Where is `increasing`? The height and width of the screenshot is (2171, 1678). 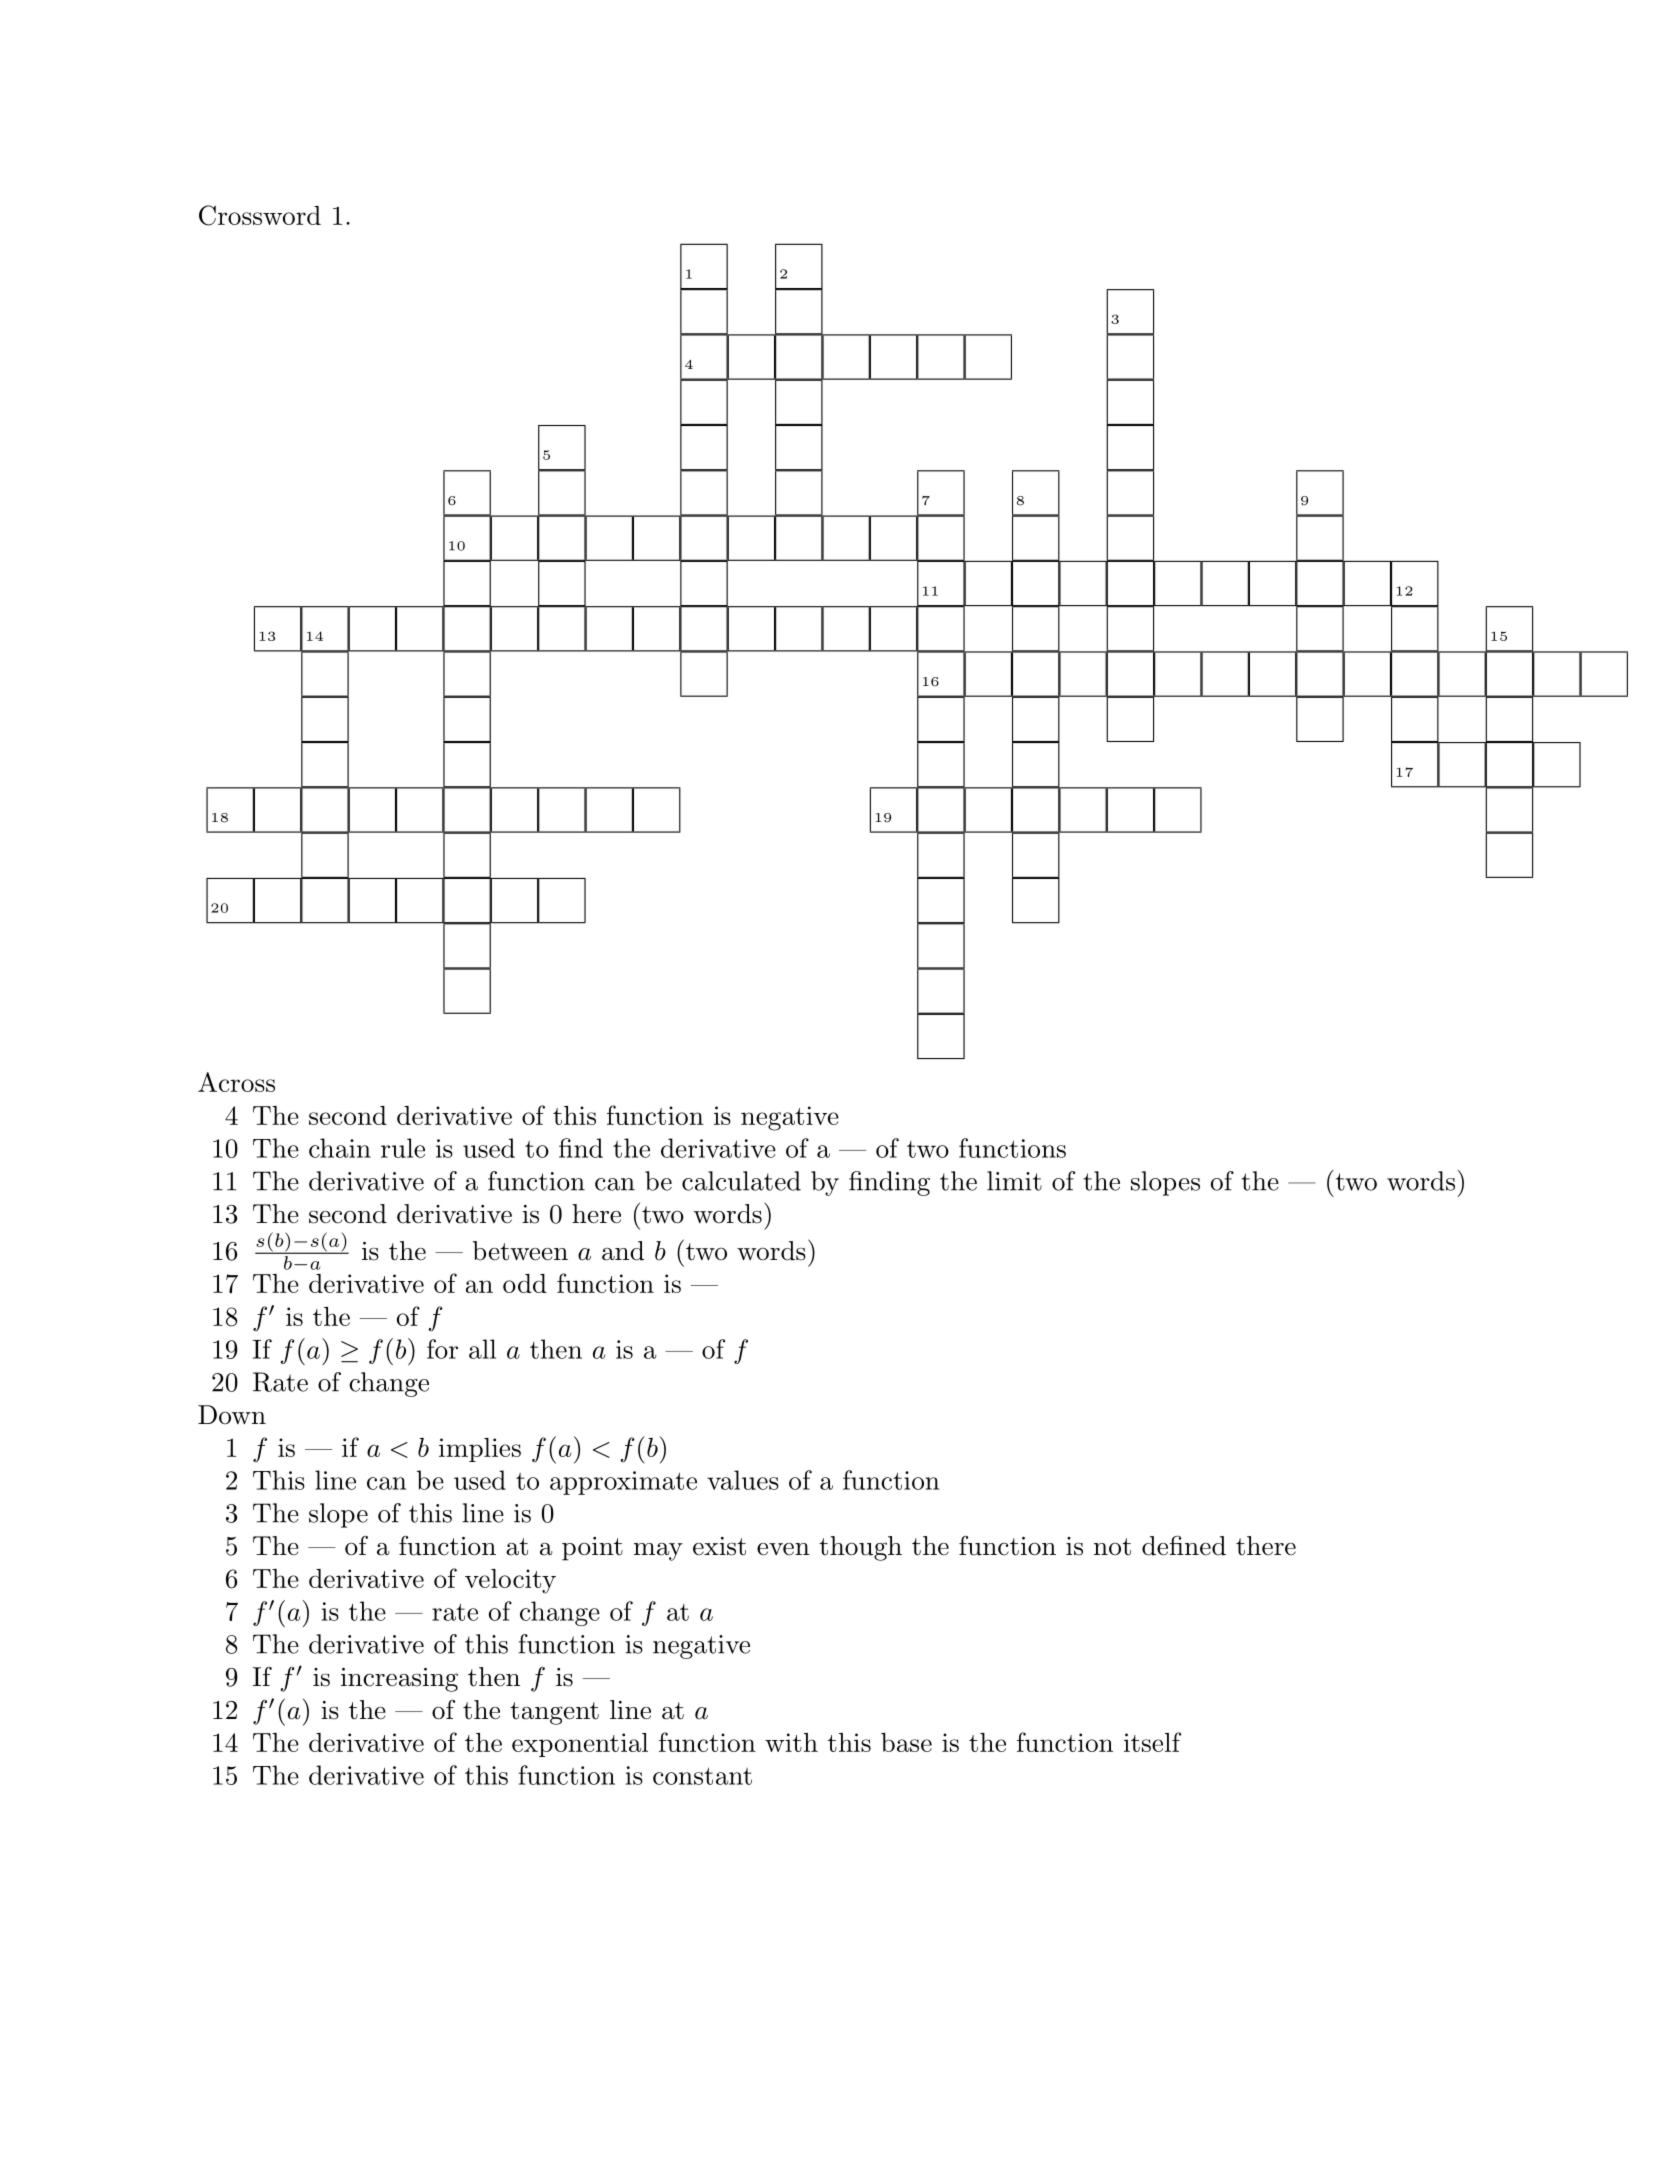
increasing is located at coordinates (399, 1680).
